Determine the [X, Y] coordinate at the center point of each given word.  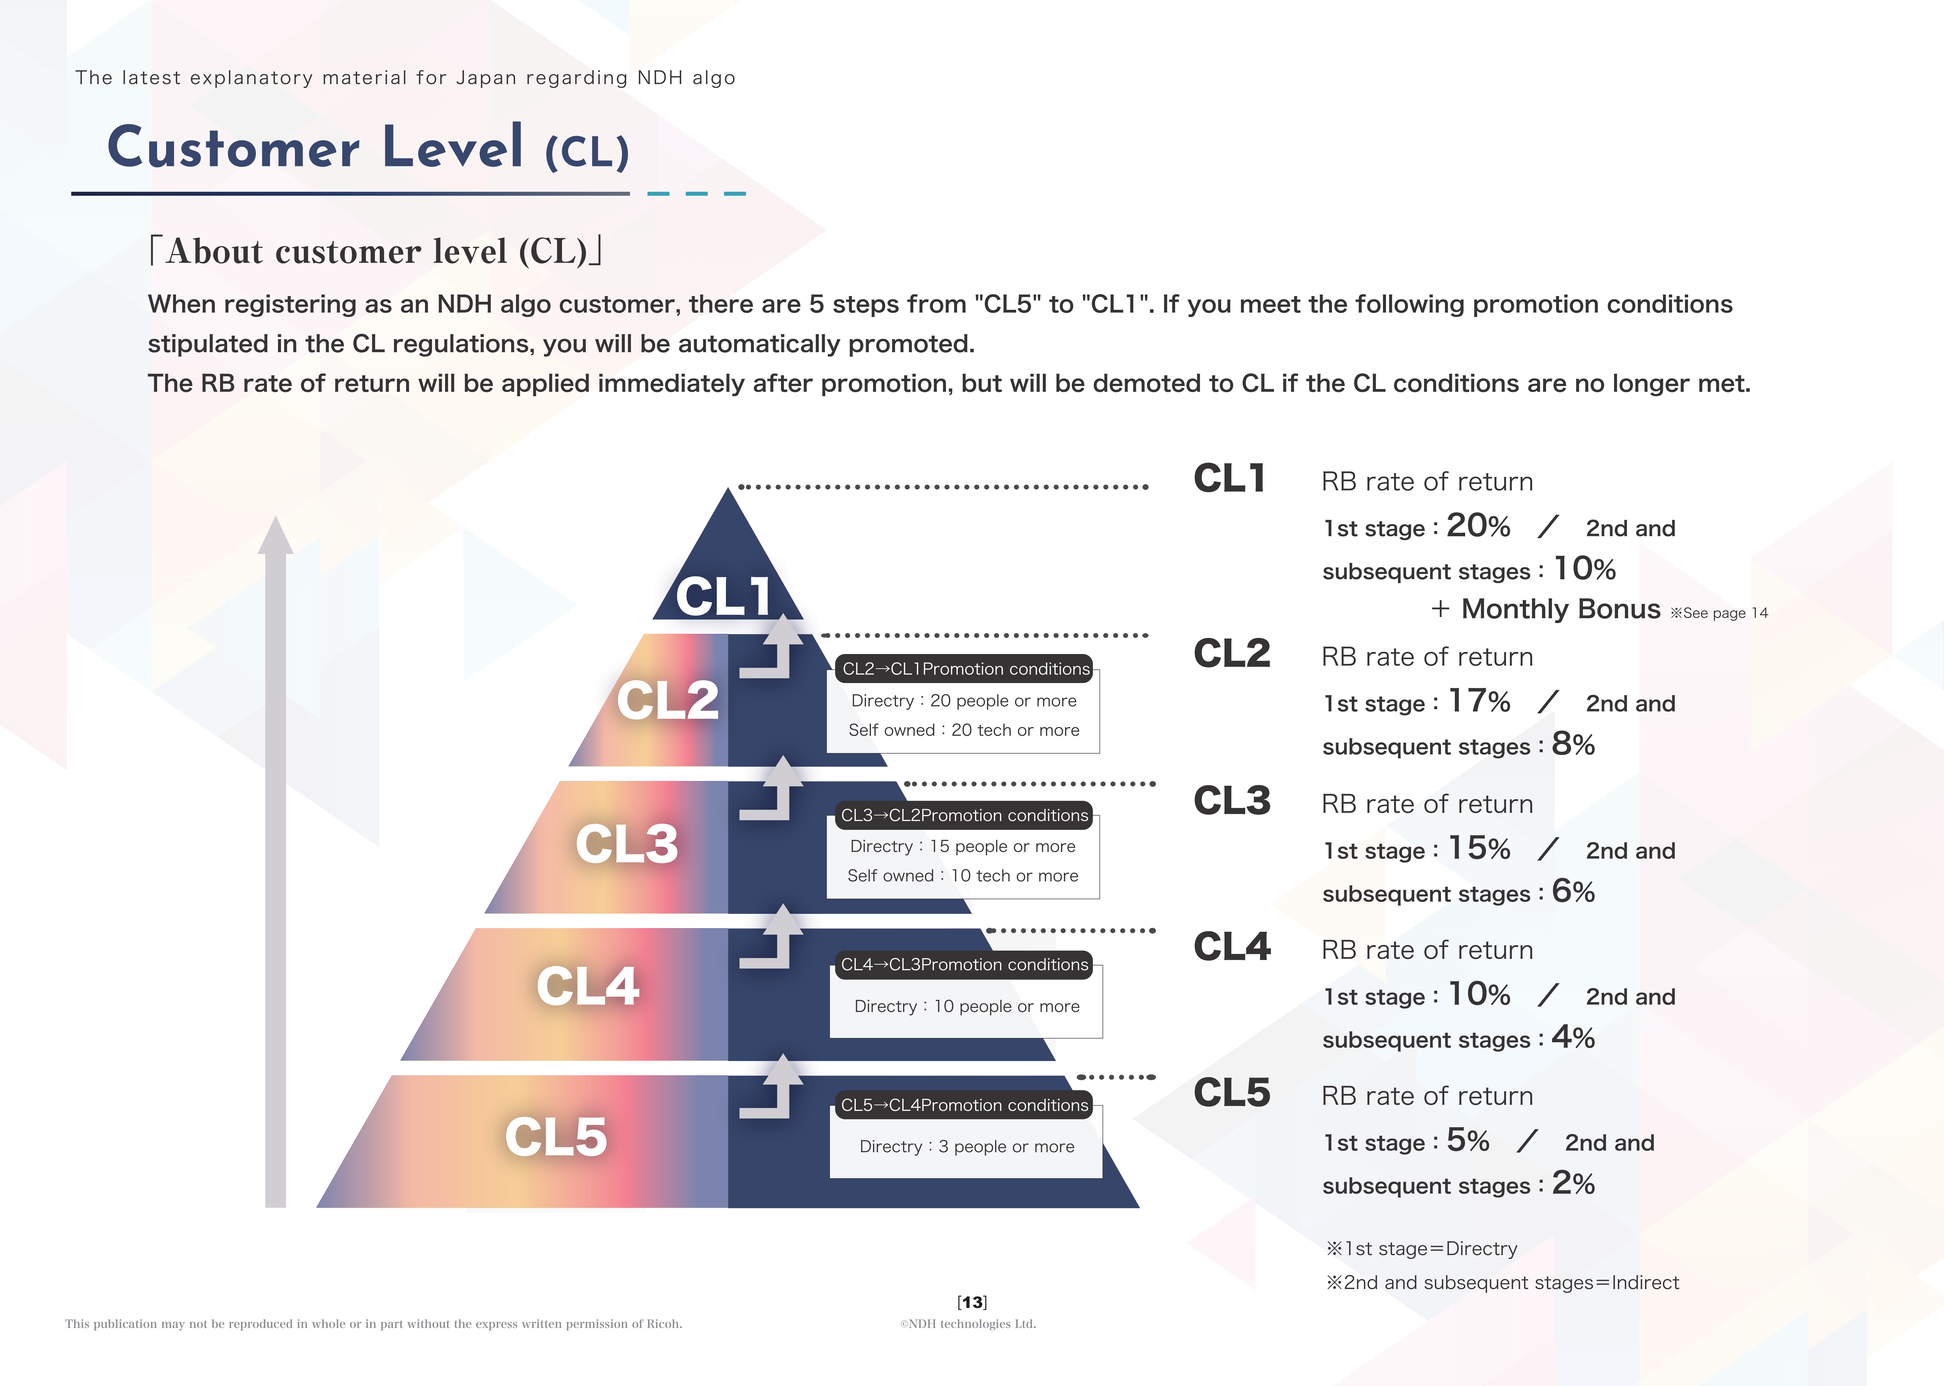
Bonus [1620, 608]
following [1409, 305]
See [1696, 612]
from [936, 303]
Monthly [1516, 610]
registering [290, 305]
